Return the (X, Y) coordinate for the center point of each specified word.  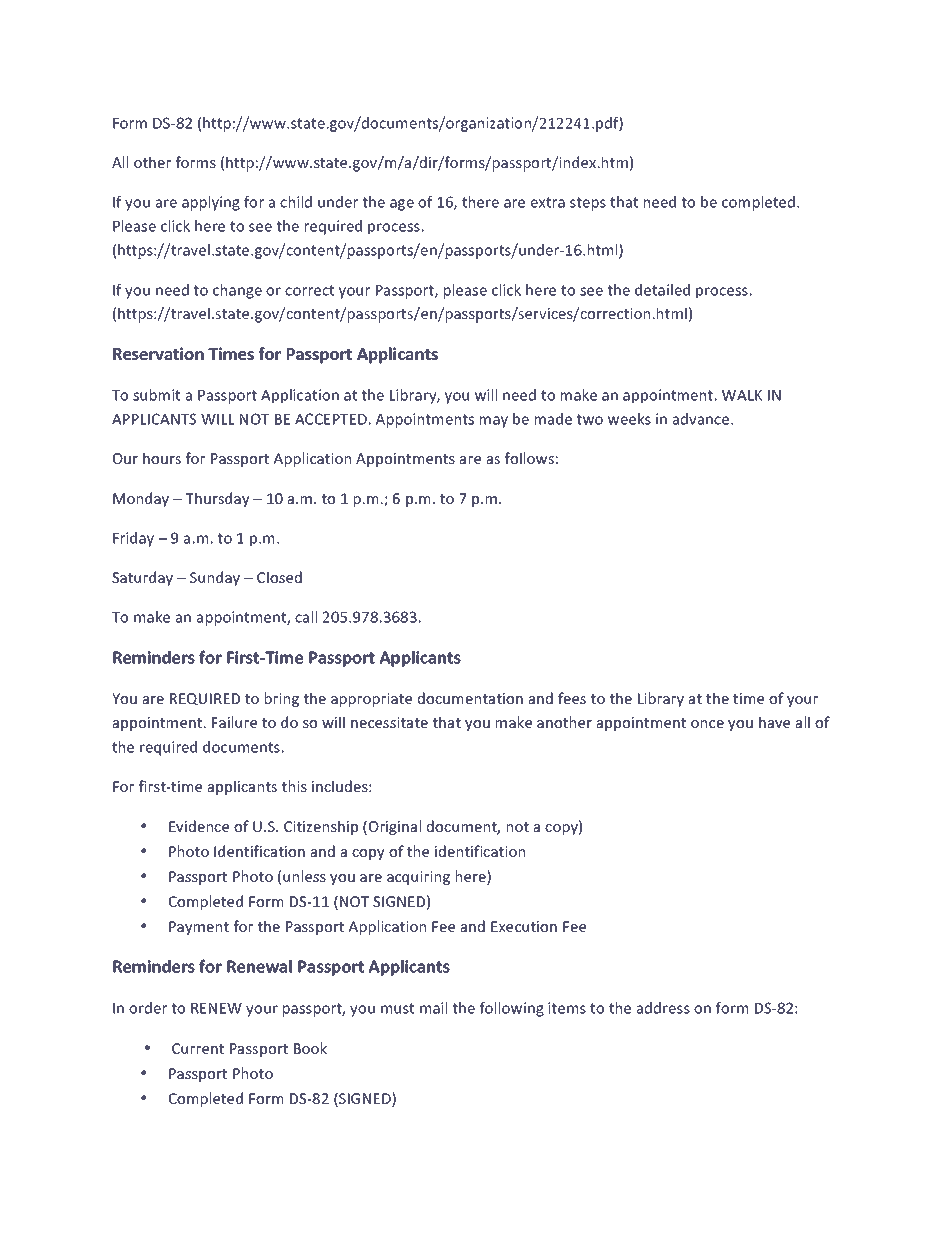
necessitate (389, 722)
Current (198, 1048)
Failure (234, 722)
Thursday (217, 499)
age (402, 205)
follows (529, 458)
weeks (629, 419)
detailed (662, 290)
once (707, 724)
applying (211, 203)
